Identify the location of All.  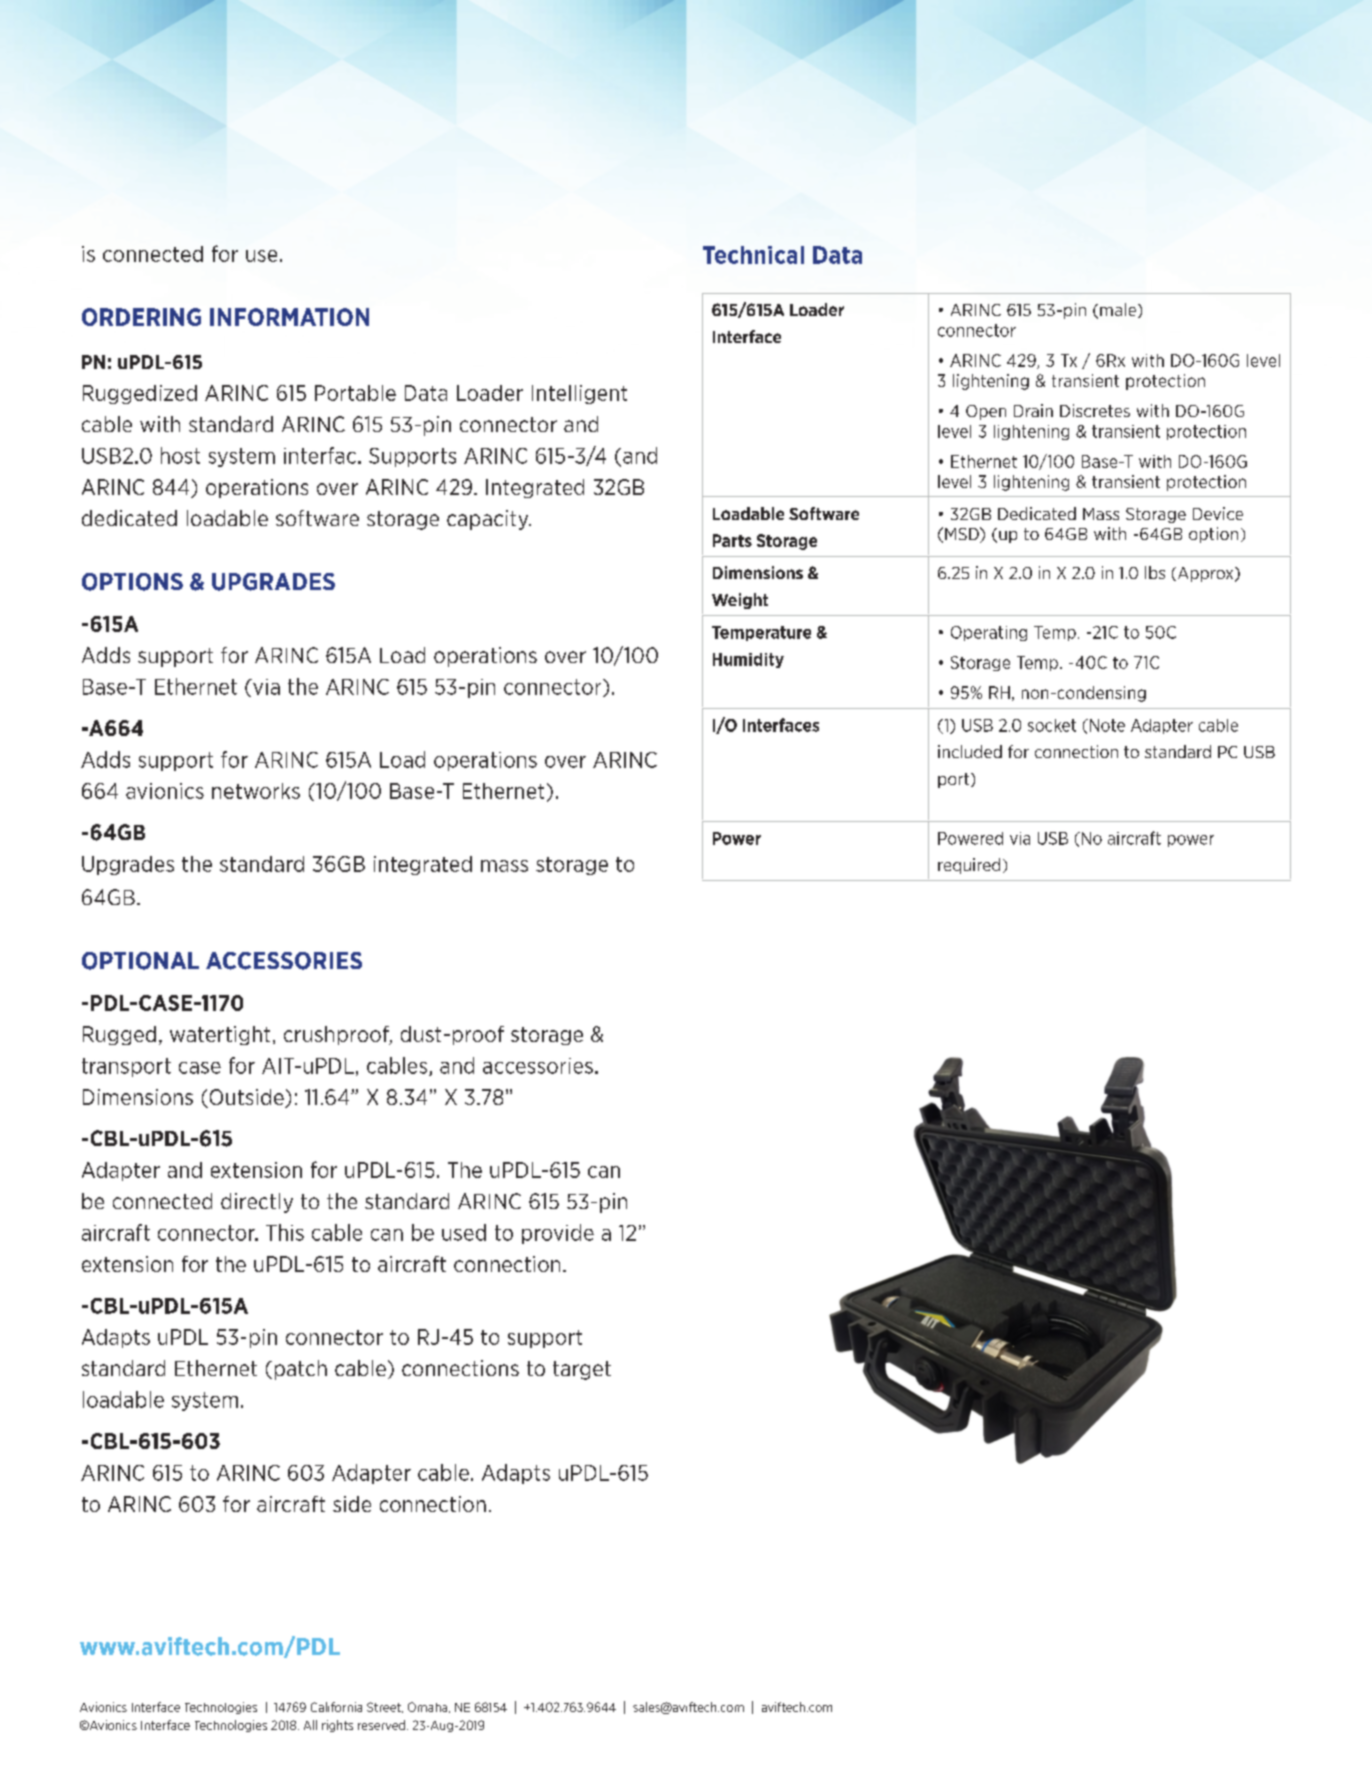
(310, 1725).
